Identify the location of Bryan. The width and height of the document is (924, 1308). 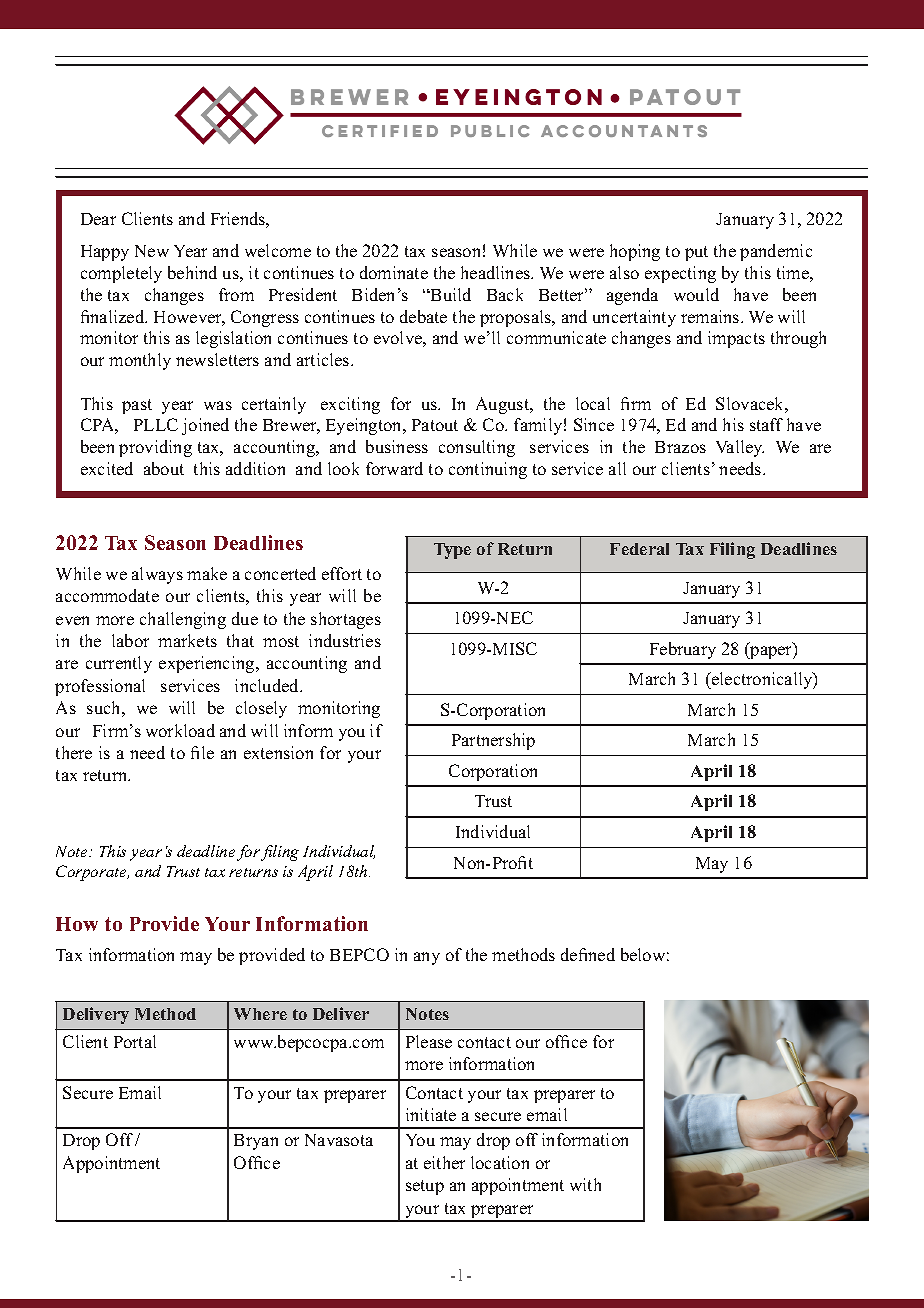
(256, 1142).
